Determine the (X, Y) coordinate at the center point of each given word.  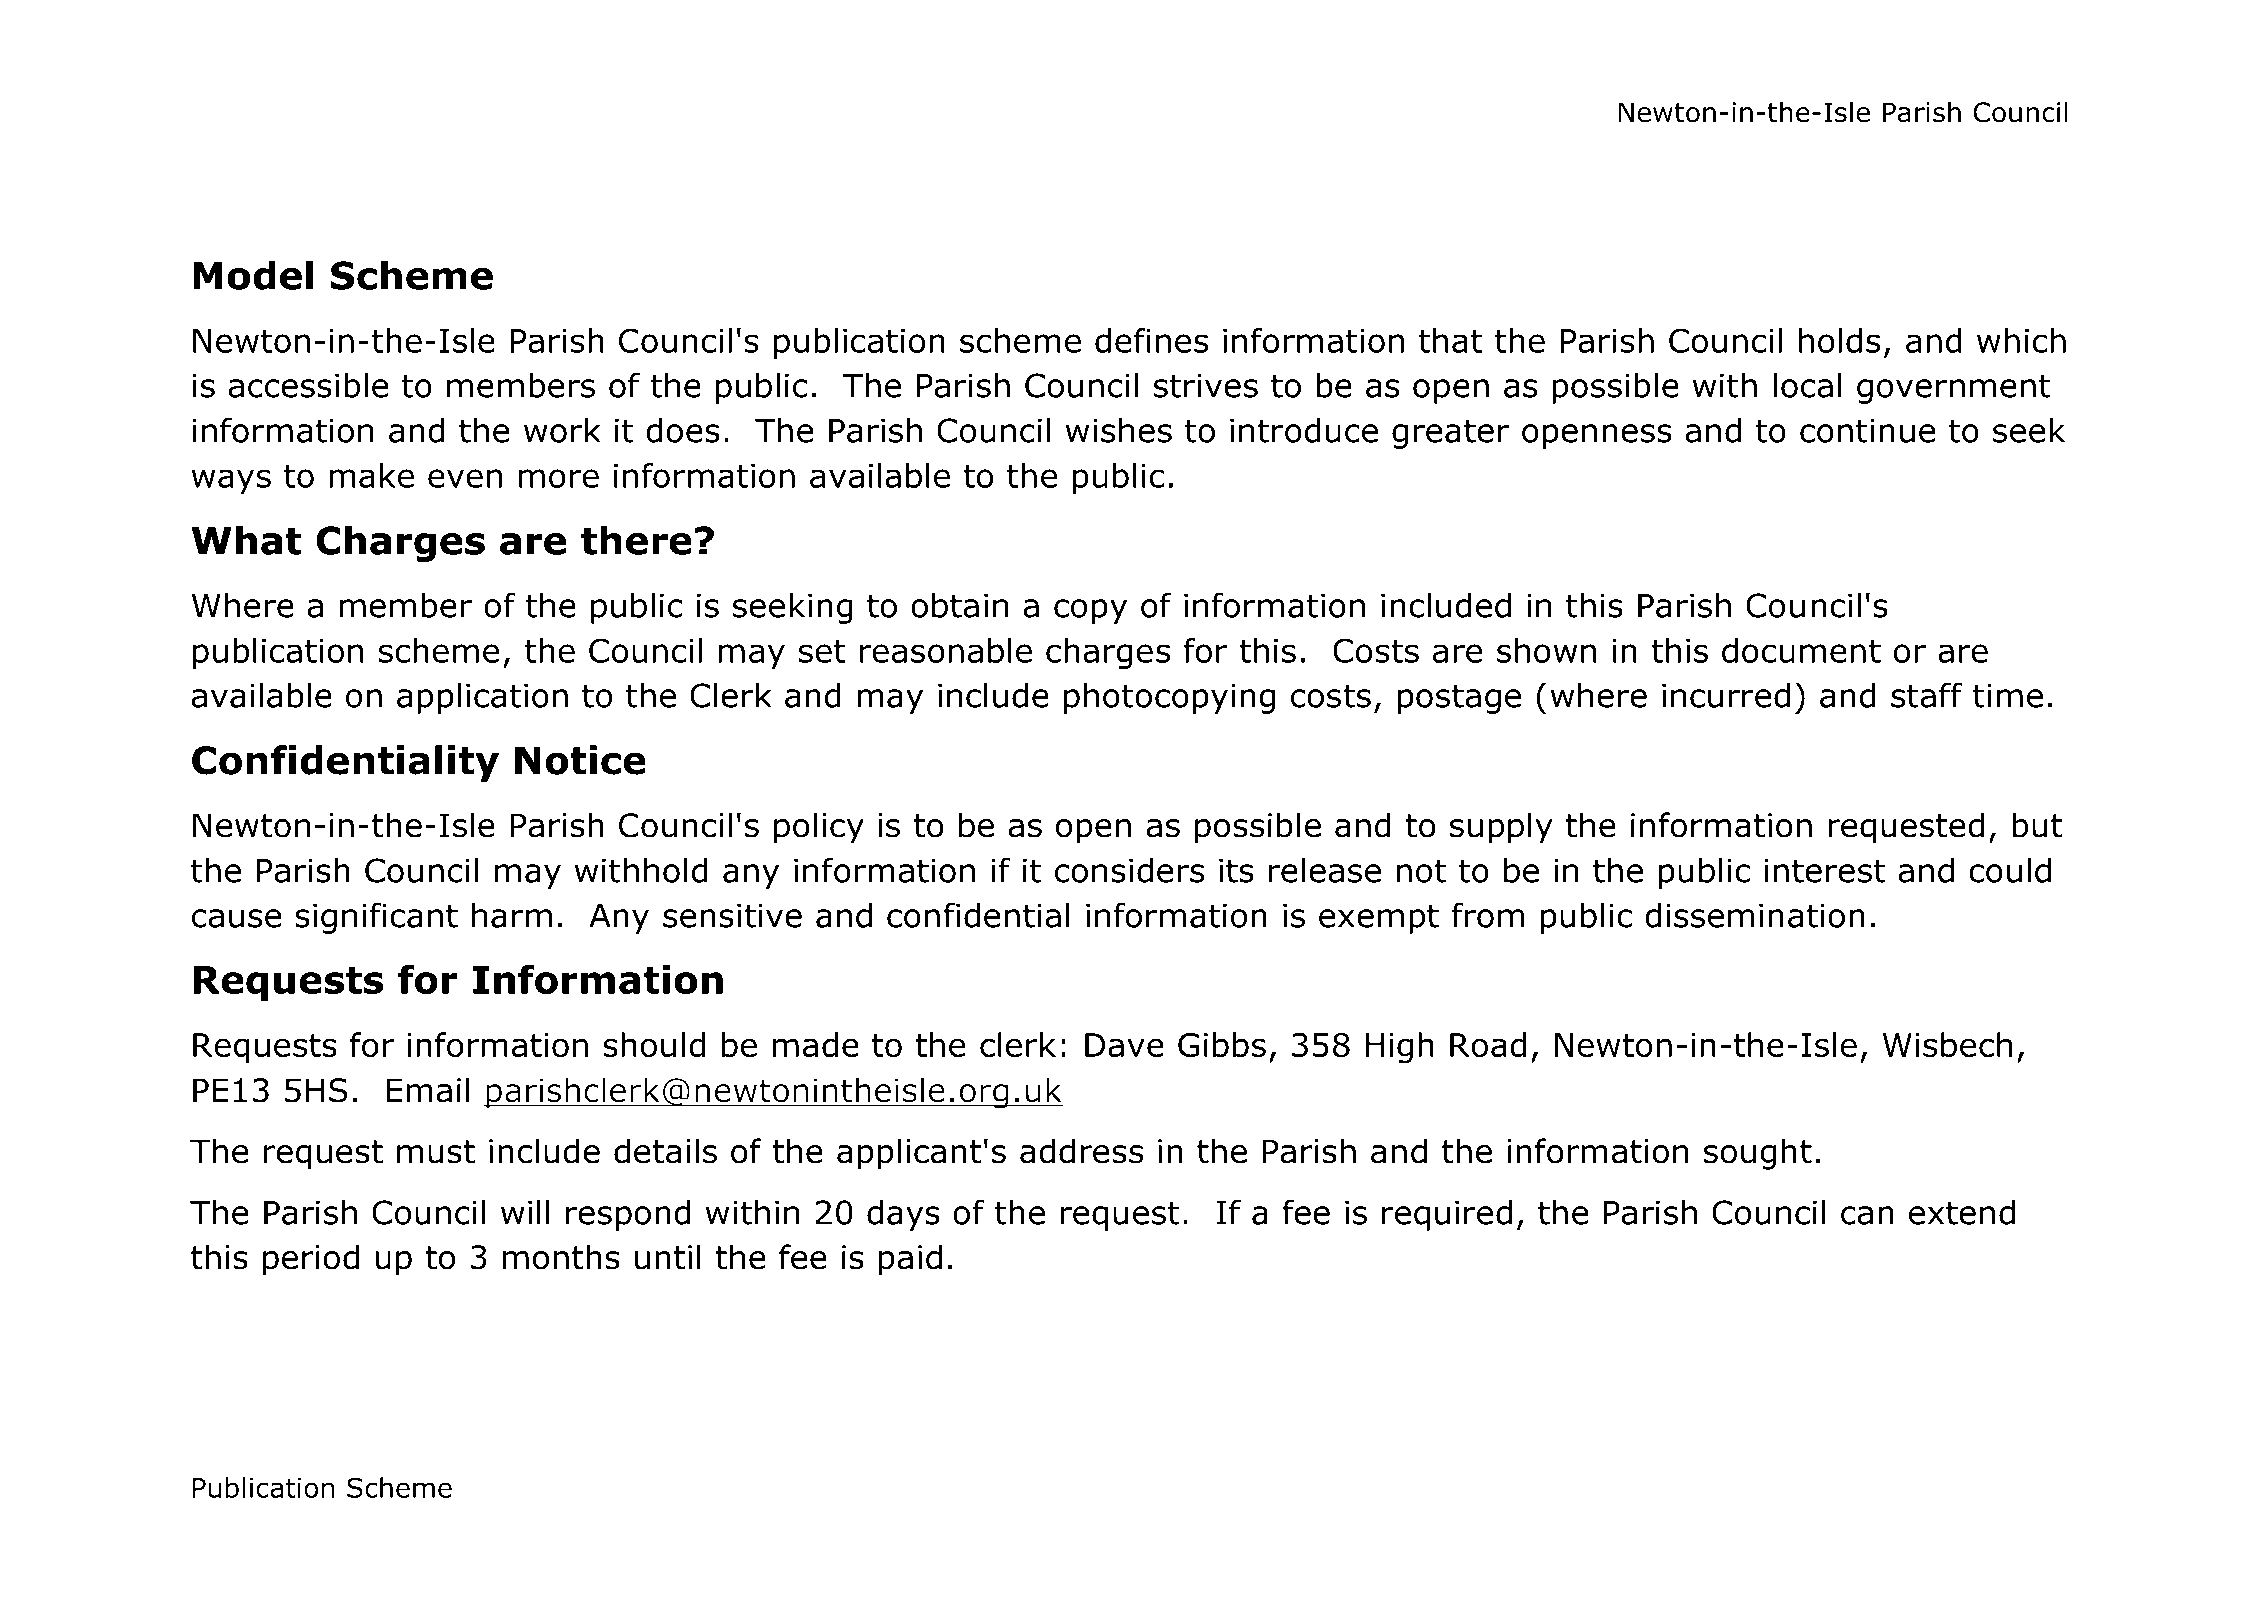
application (482, 698)
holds (1840, 340)
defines (1152, 340)
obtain (959, 605)
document (1801, 650)
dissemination (1755, 915)
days (903, 1215)
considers (1129, 870)
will (525, 1212)
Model (253, 275)
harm (512, 915)
